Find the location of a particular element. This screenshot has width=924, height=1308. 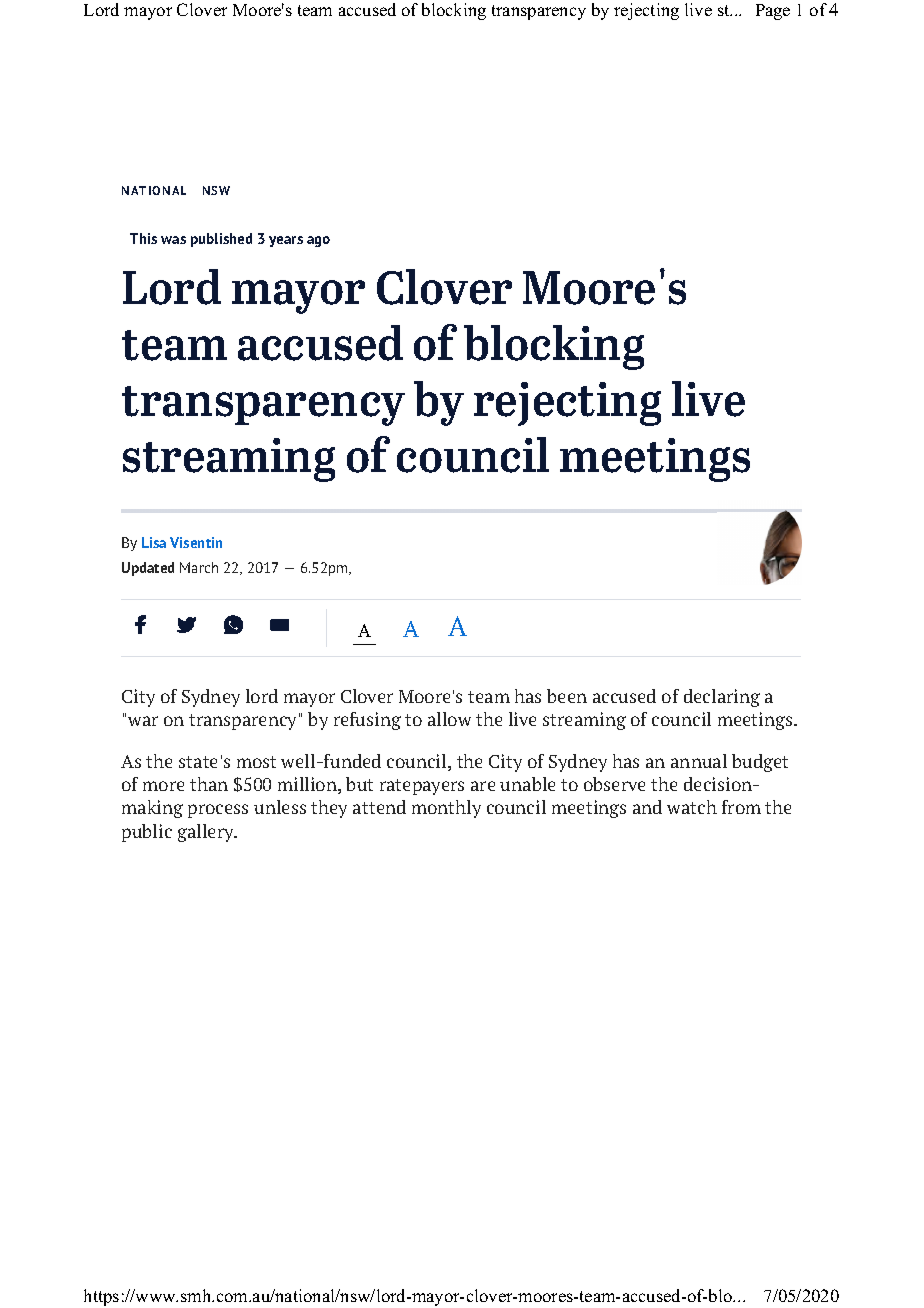

years is located at coordinates (286, 241).
